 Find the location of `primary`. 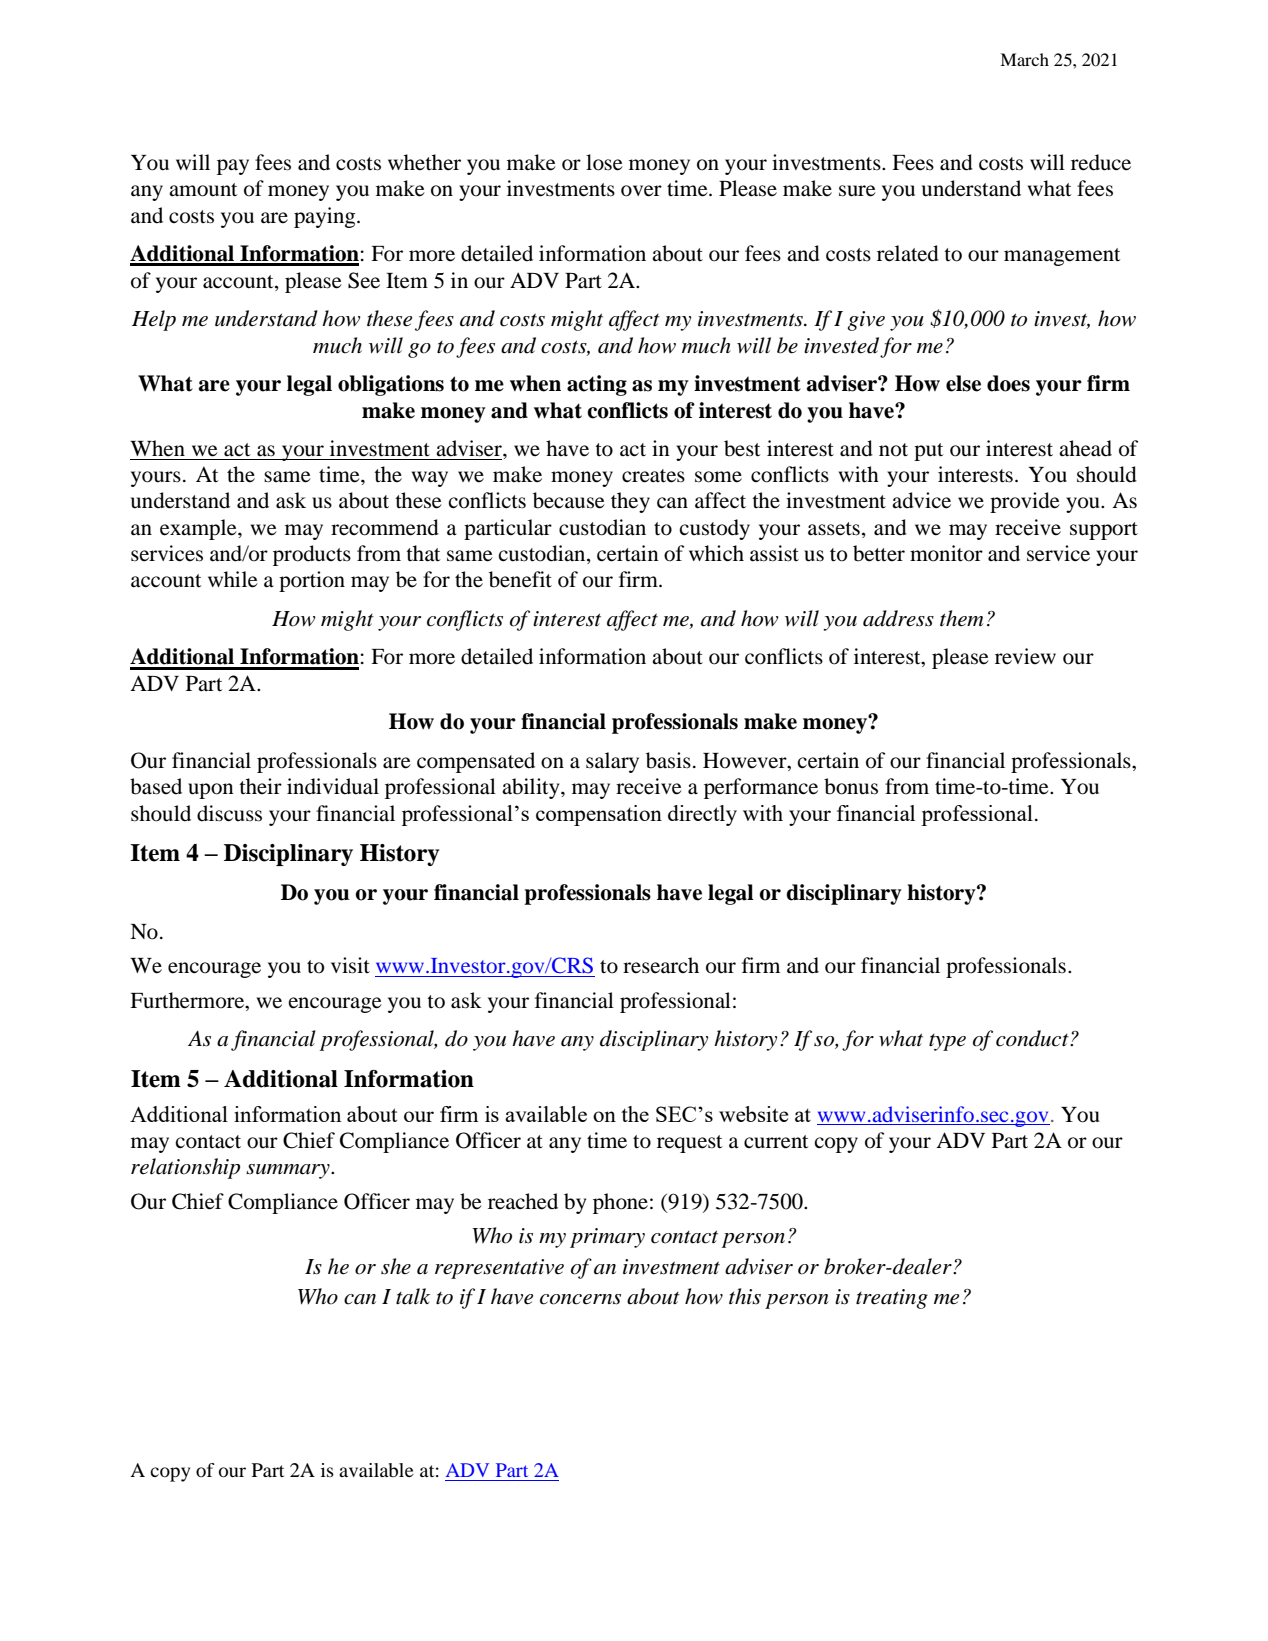

primary is located at coordinates (607, 1238).
